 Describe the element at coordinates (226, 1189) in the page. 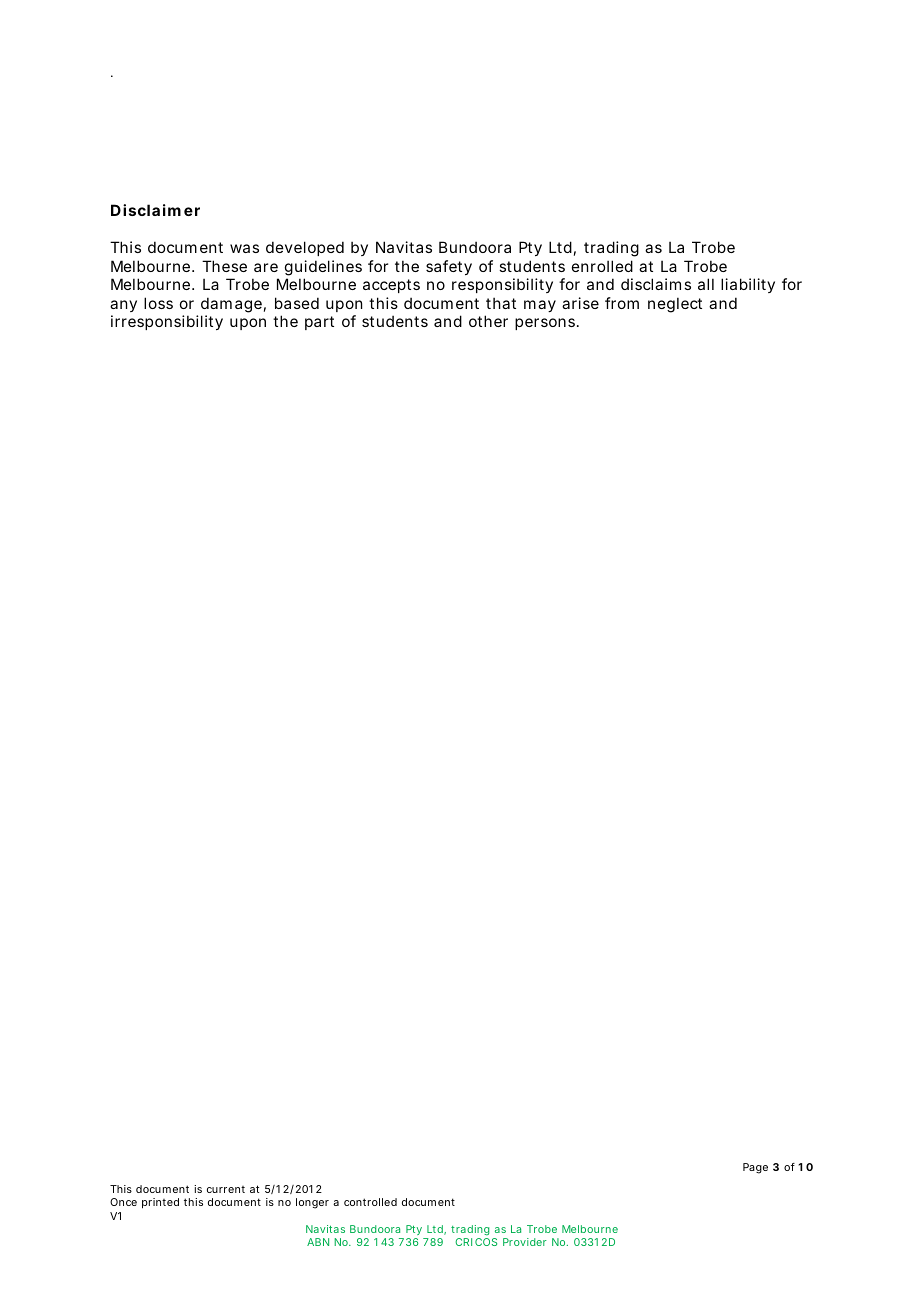

I see `current` at that location.
